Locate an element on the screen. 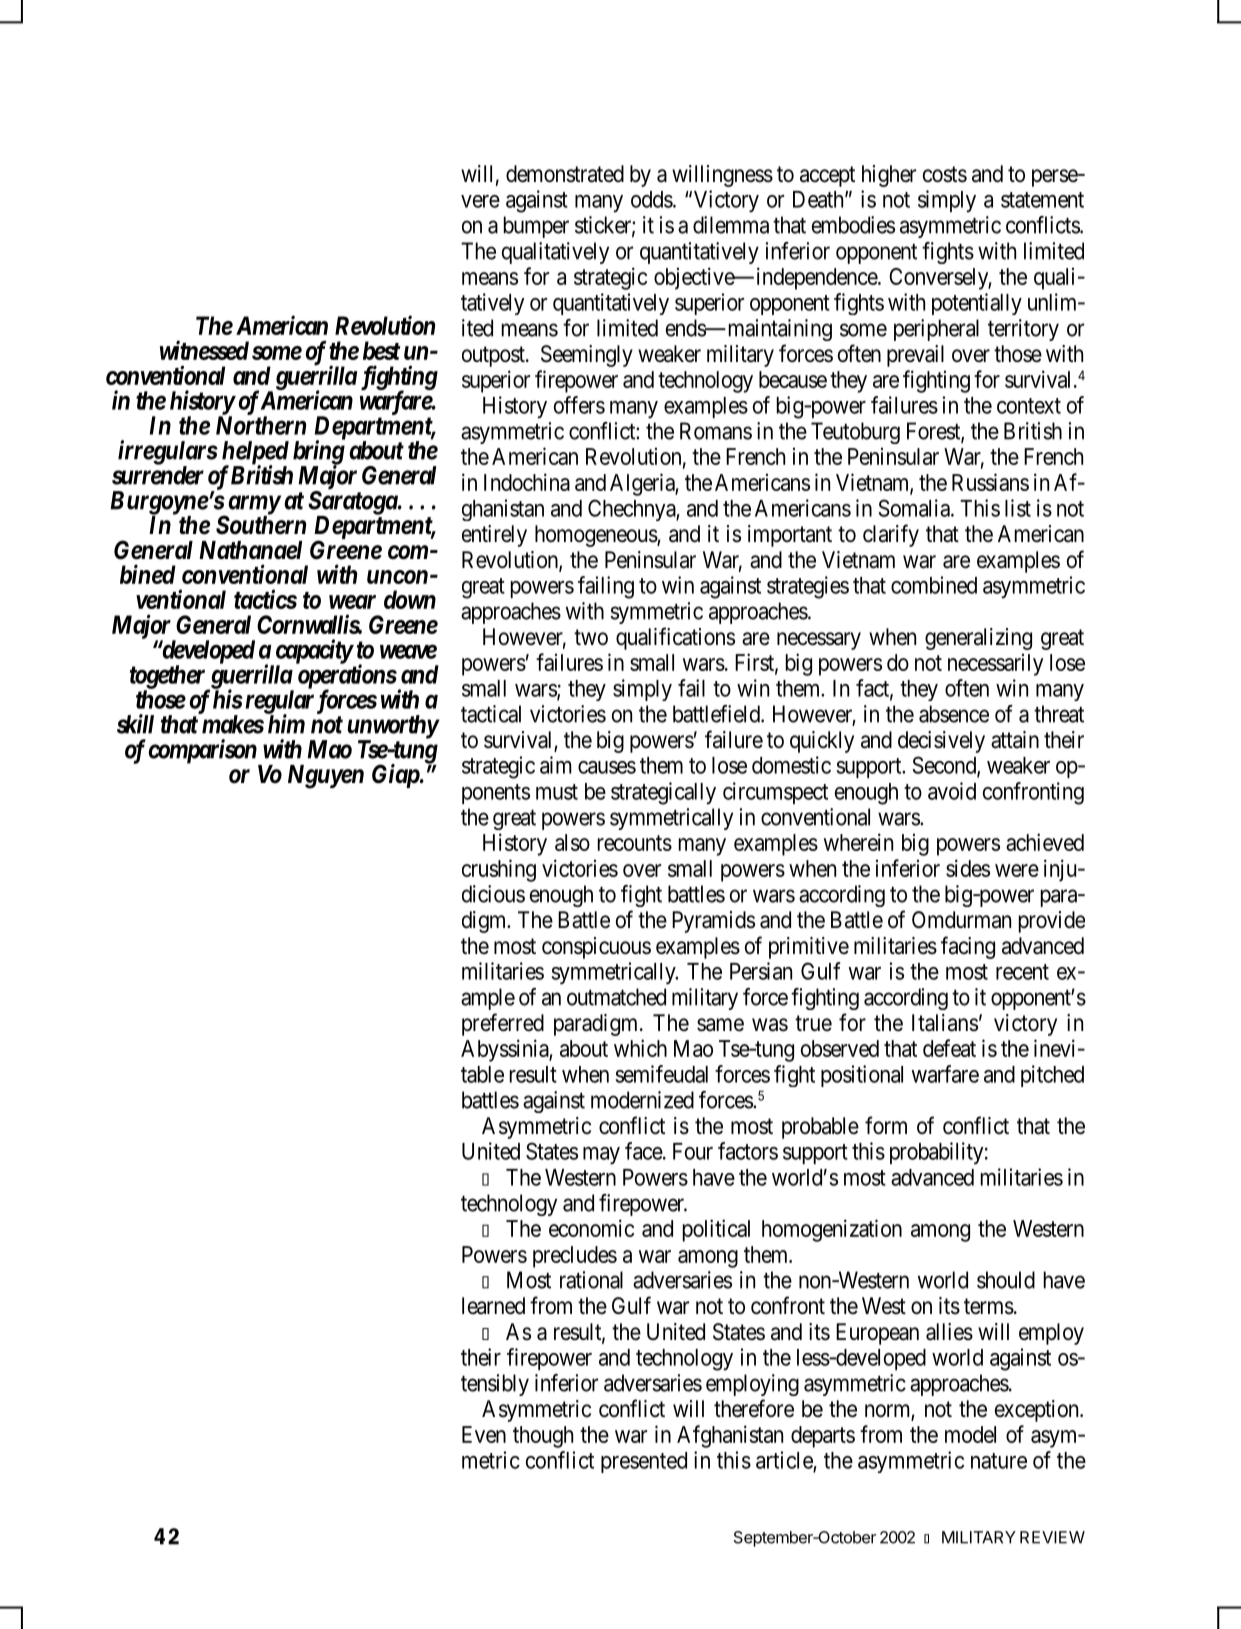 This screenshot has height=1629, width=1241. witnessed is located at coordinates (204, 350).
